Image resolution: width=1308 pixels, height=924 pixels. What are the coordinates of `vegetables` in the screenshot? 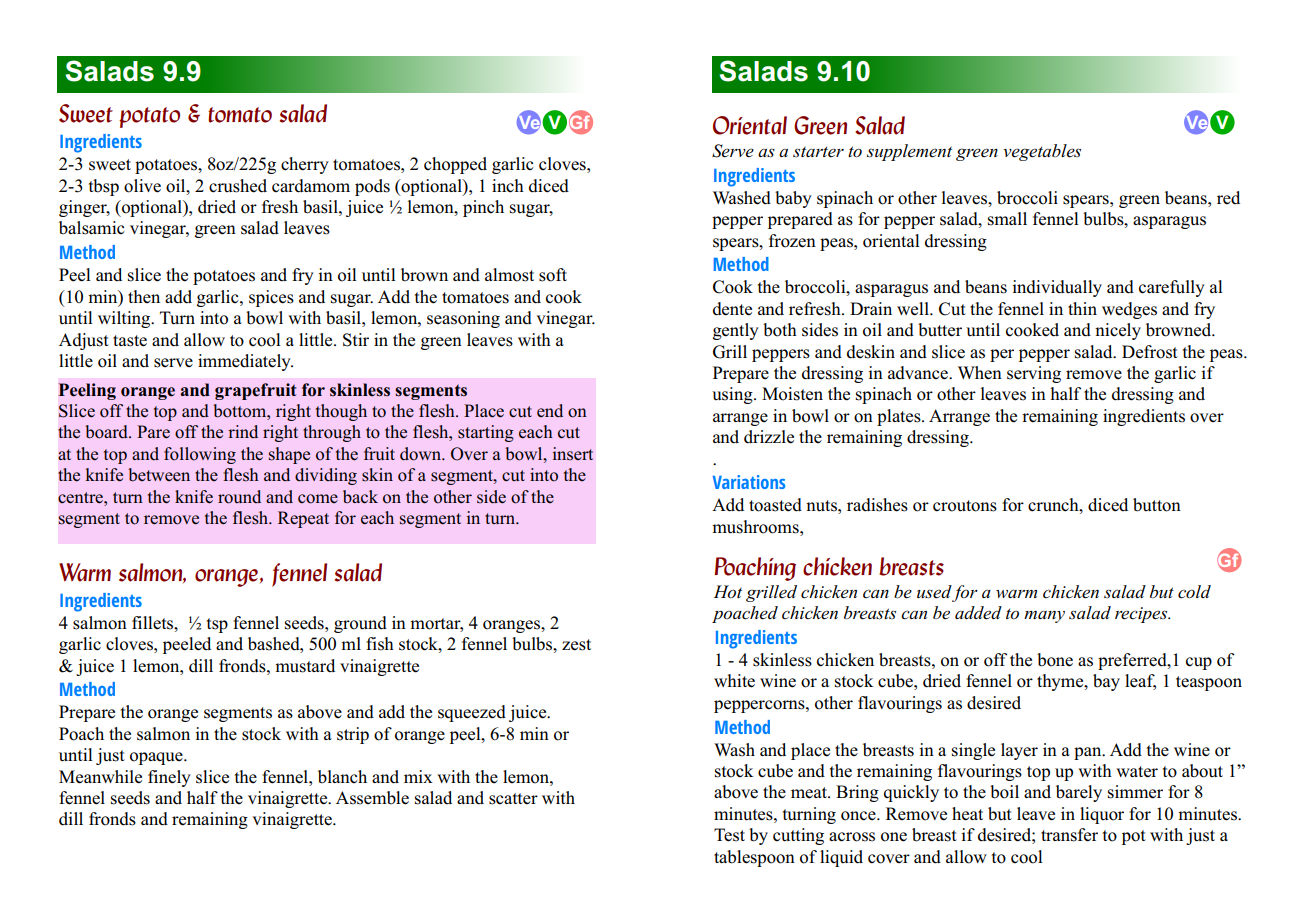 It's located at (1042, 152).
